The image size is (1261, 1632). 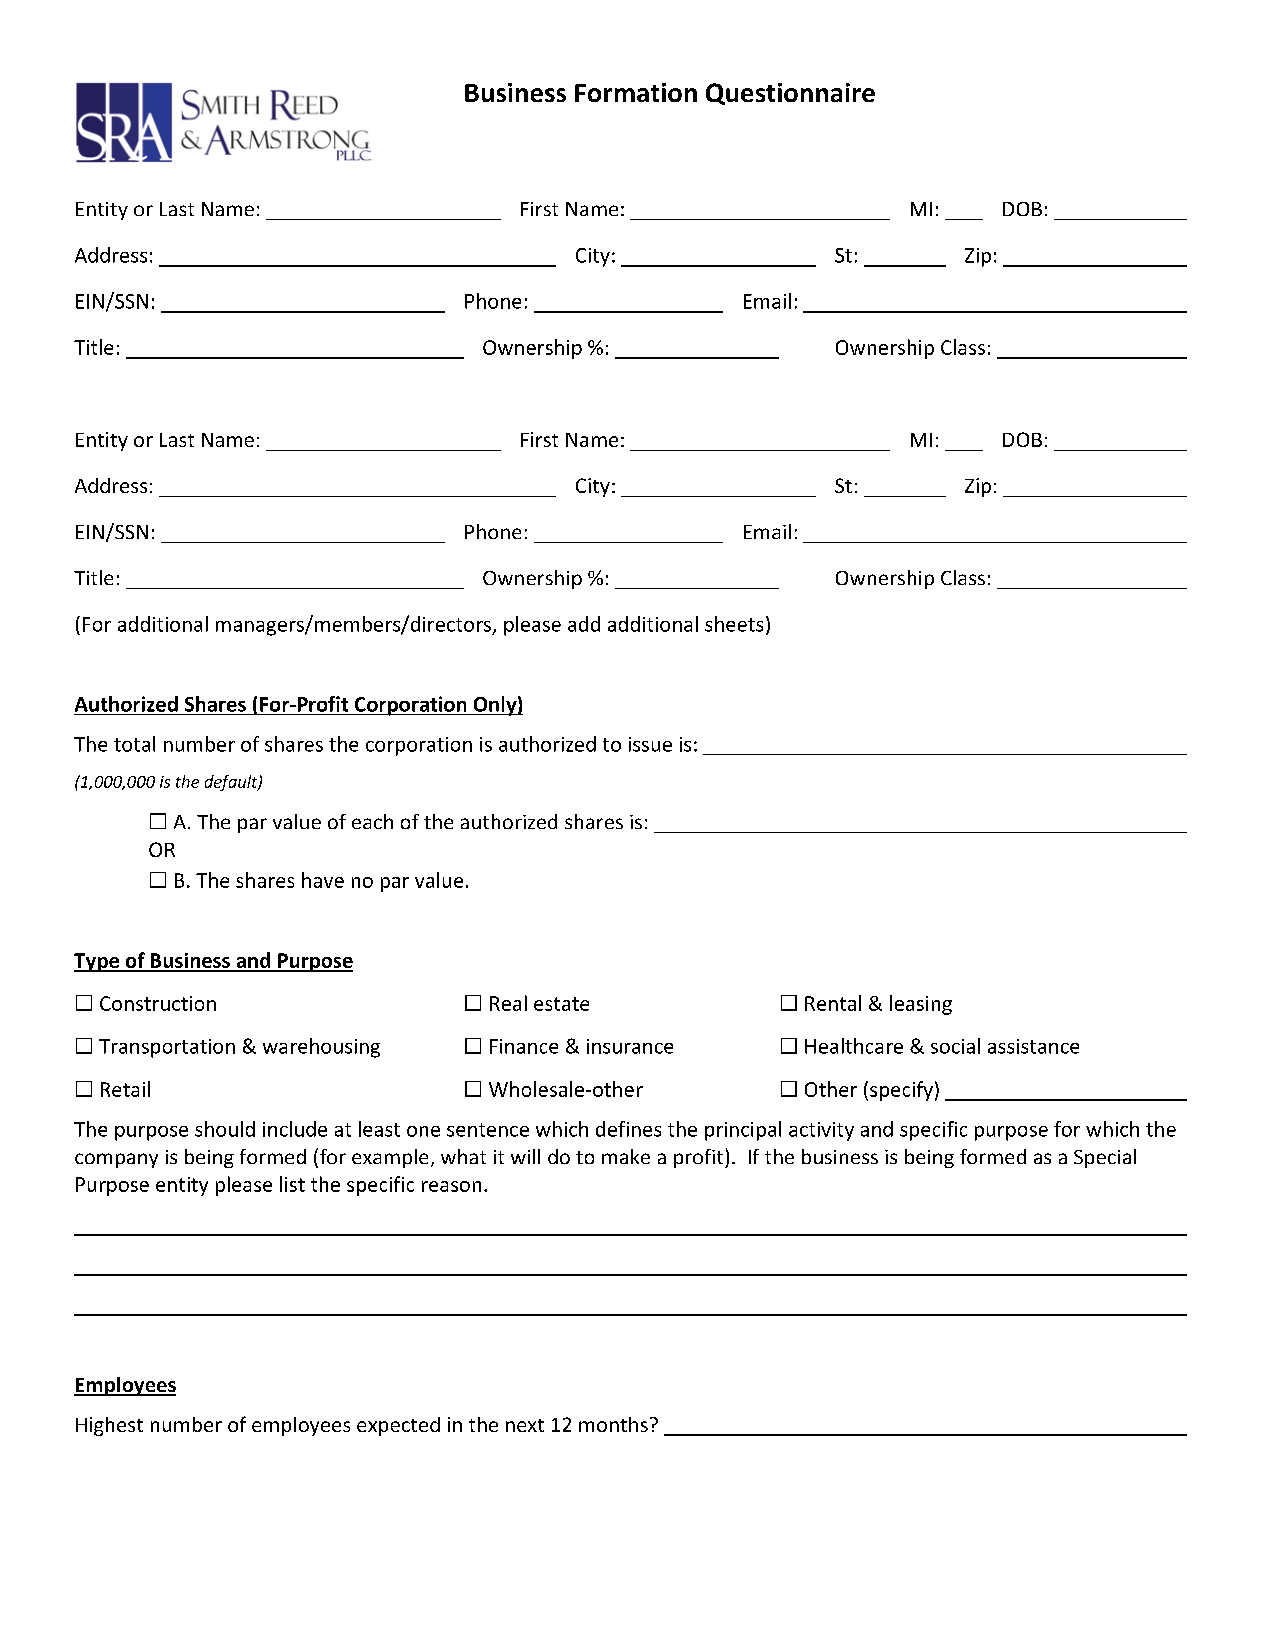 What do you see at coordinates (921, 1005) in the screenshot?
I see `leasing` at bounding box center [921, 1005].
